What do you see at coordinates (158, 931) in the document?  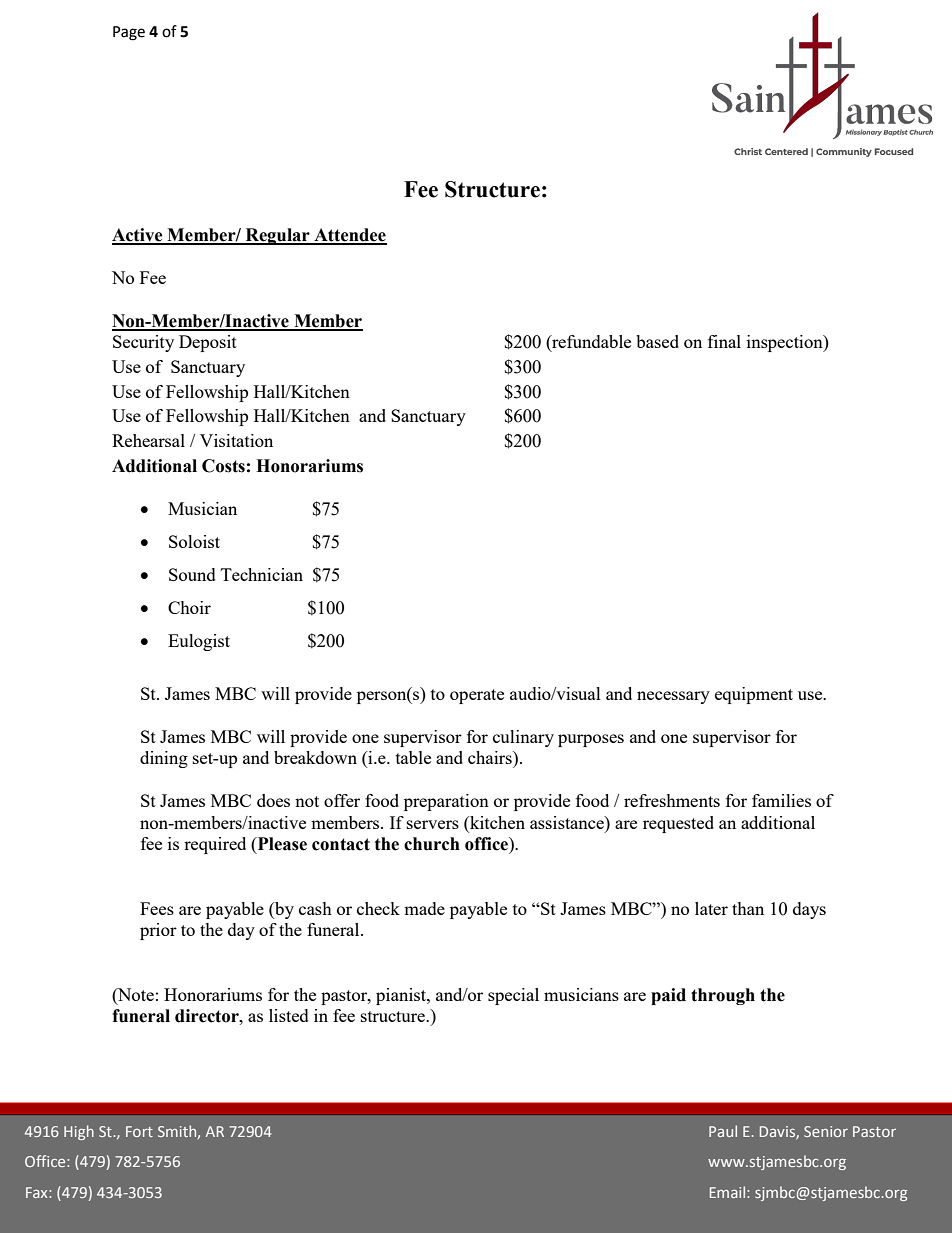 I see `prior` at bounding box center [158, 931].
